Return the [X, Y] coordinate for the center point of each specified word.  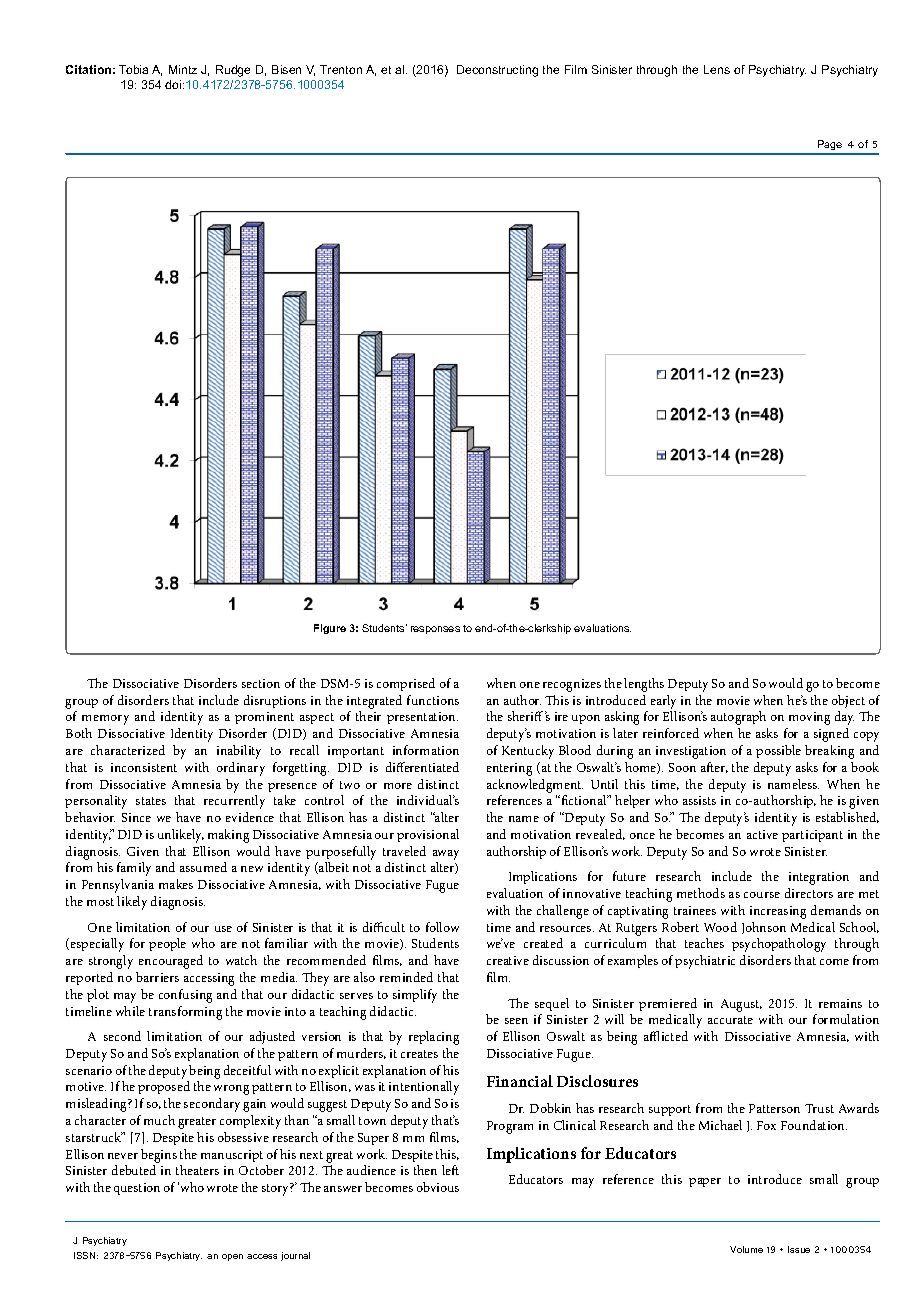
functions [433, 700]
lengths [644, 685]
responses [435, 630]
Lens [717, 69]
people [167, 944]
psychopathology [779, 945]
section [261, 683]
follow [442, 927]
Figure [330, 629]
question [137, 1189]
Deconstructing [497, 71]
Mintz [183, 69]
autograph [738, 718]
